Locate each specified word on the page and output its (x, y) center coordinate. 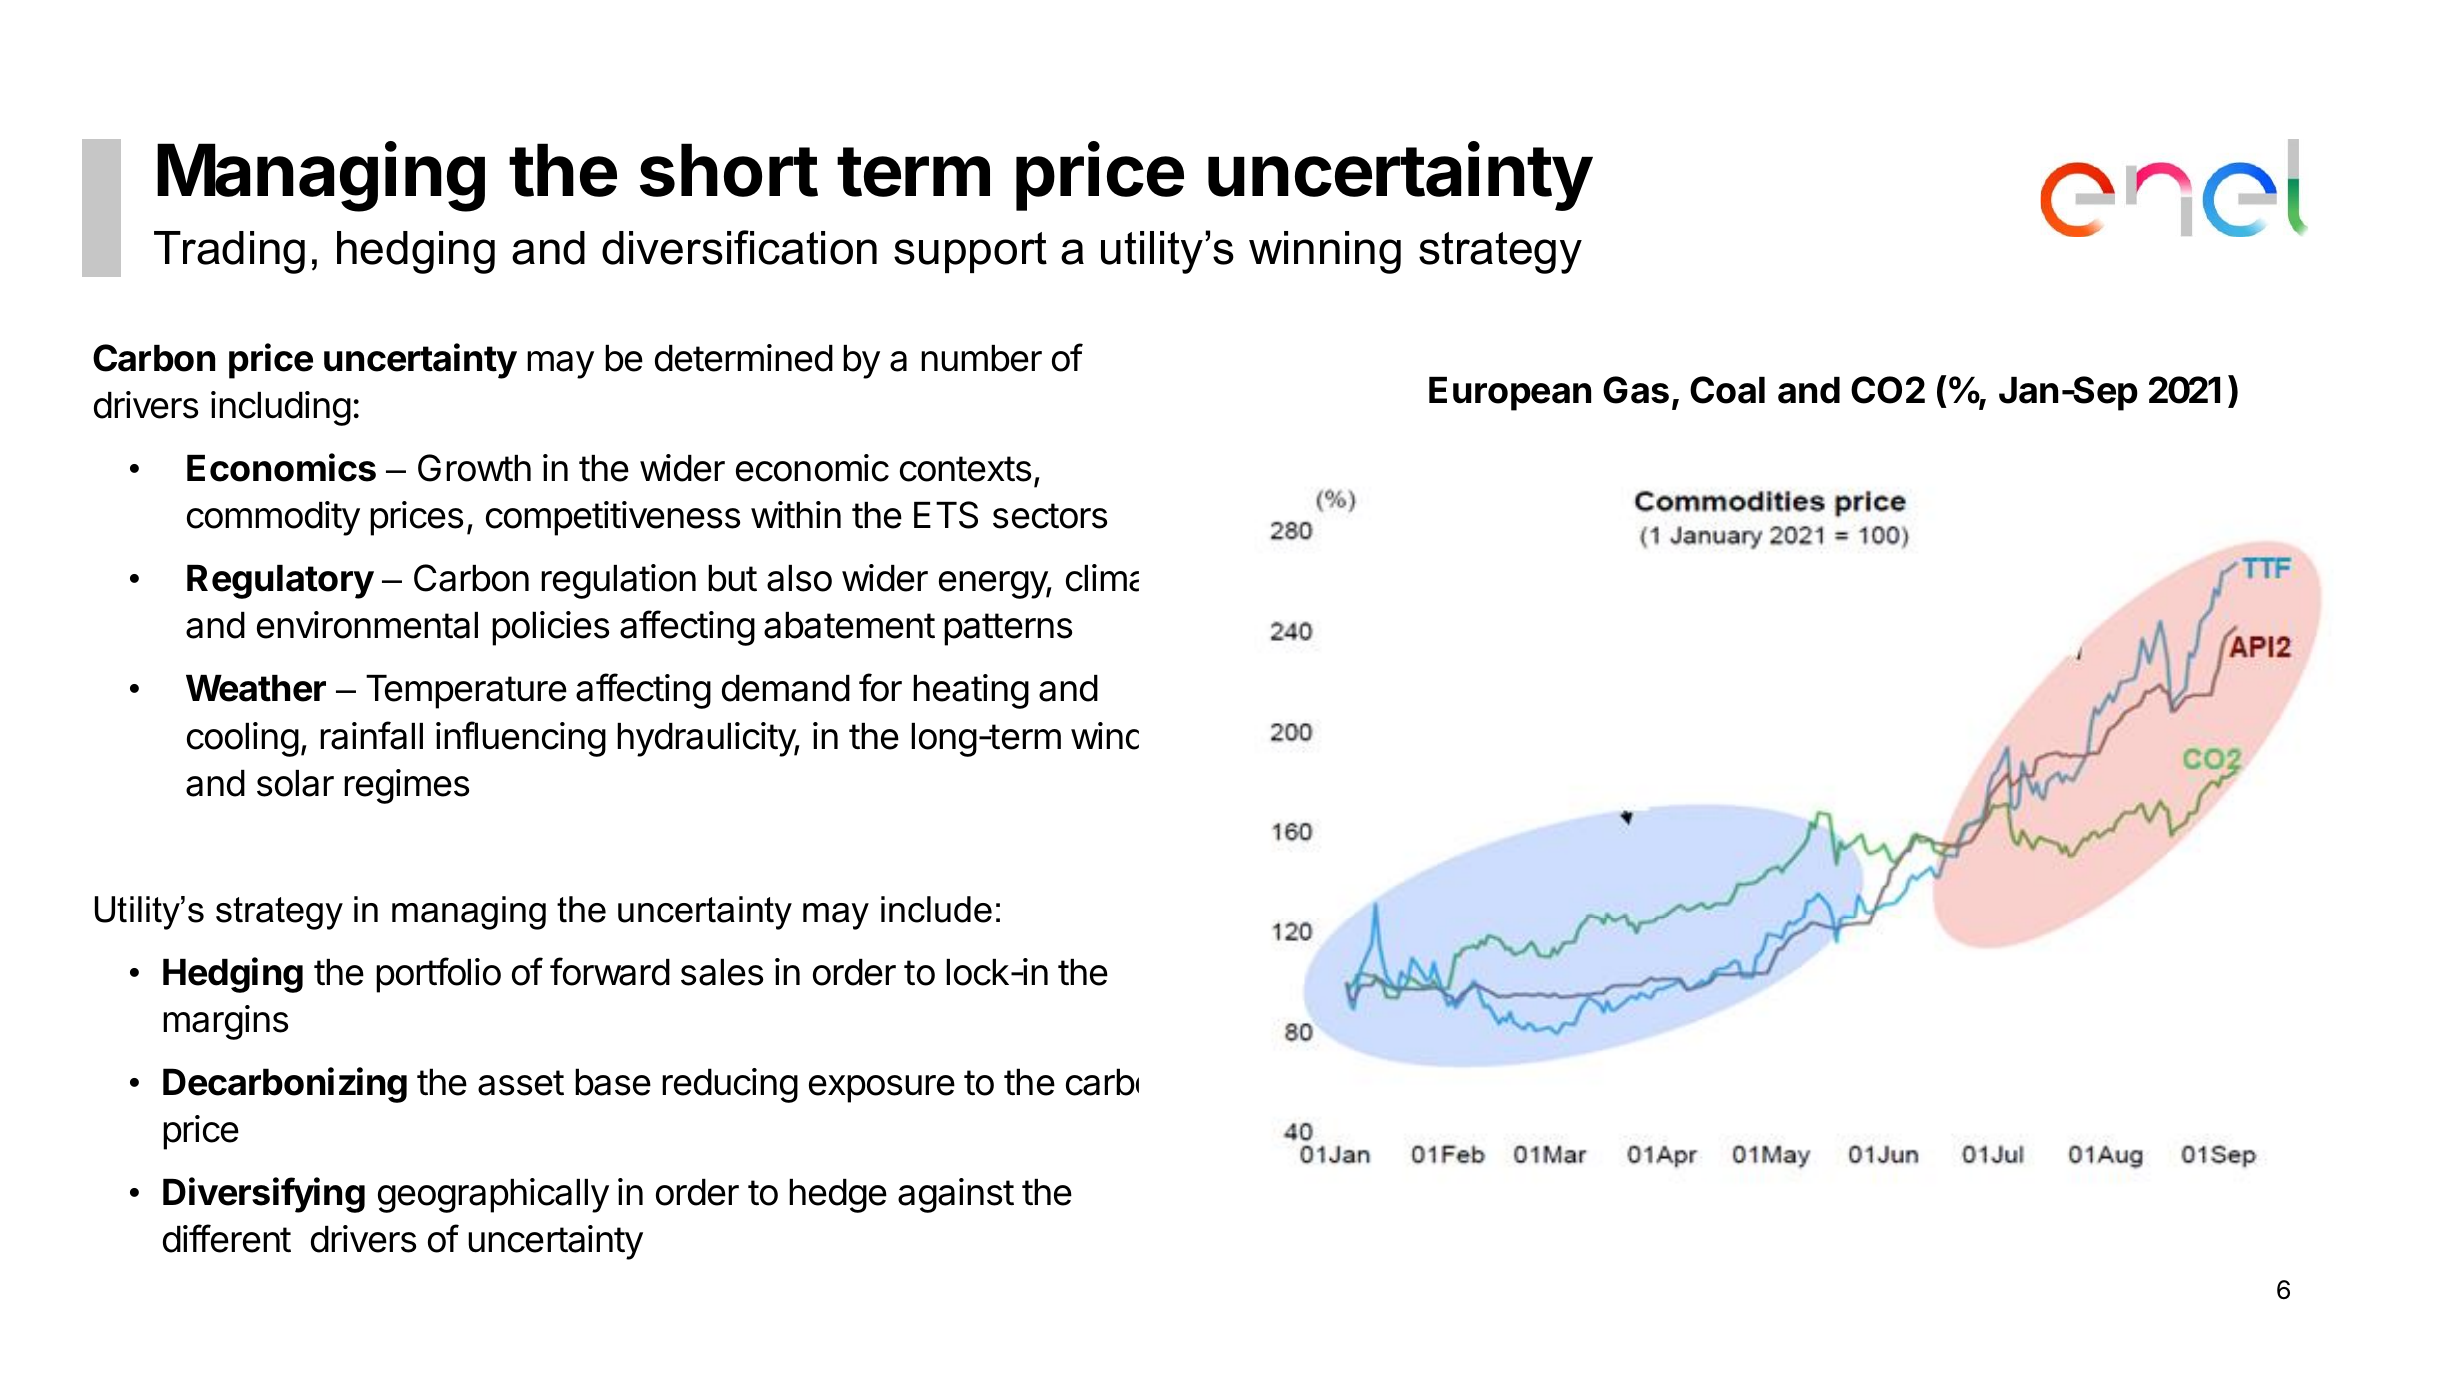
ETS (946, 515)
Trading (229, 252)
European (1510, 394)
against (956, 1195)
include (936, 909)
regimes (406, 786)
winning (1325, 252)
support (970, 252)
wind (1105, 736)
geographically (493, 1195)
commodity (273, 518)
